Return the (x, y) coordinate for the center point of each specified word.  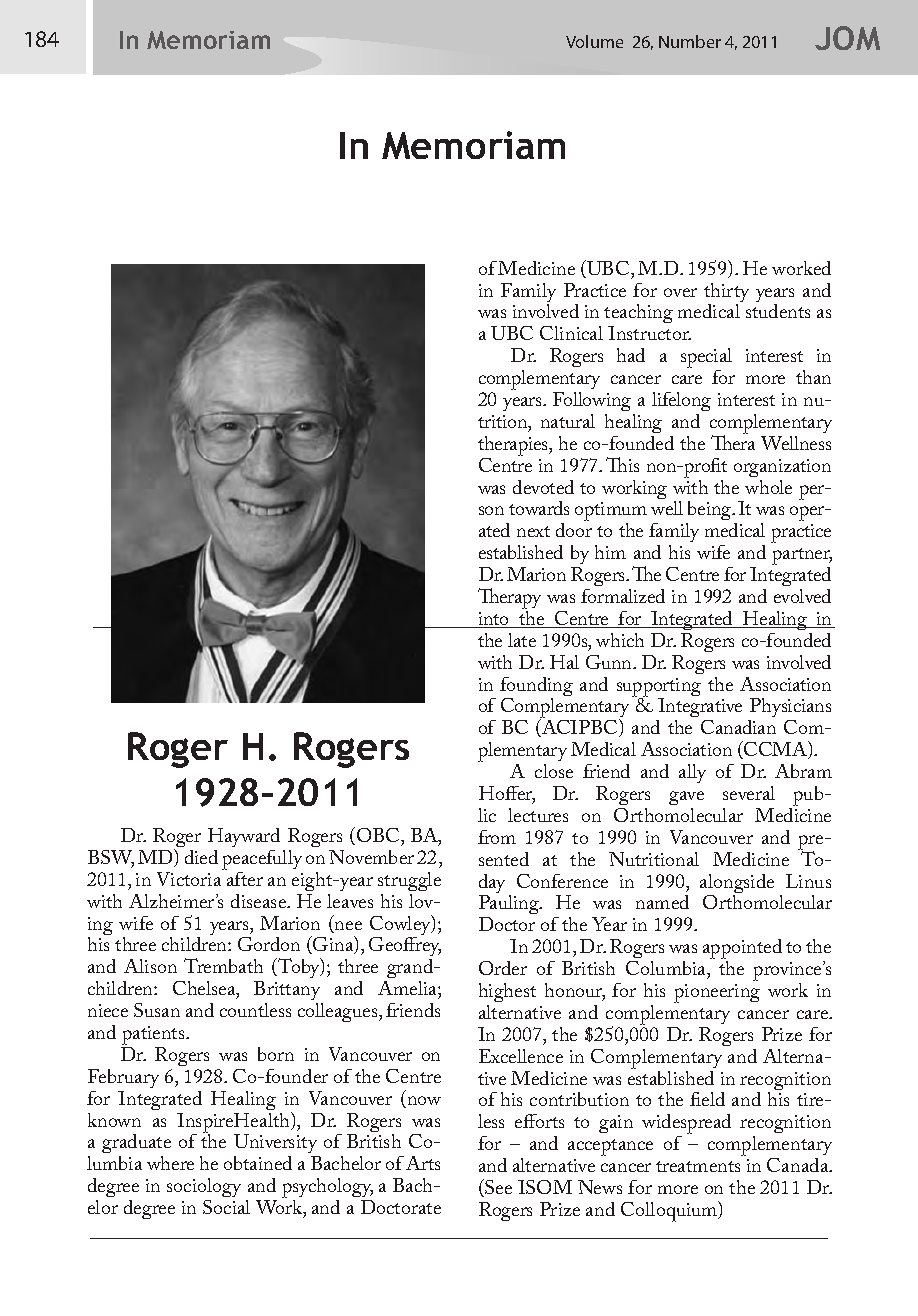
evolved (802, 596)
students (778, 311)
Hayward (244, 837)
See (497, 1188)
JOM (847, 38)
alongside (737, 885)
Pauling (510, 906)
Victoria (189, 879)
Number (690, 41)
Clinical (571, 333)
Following (592, 401)
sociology (204, 1189)
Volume (594, 41)
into (494, 620)
